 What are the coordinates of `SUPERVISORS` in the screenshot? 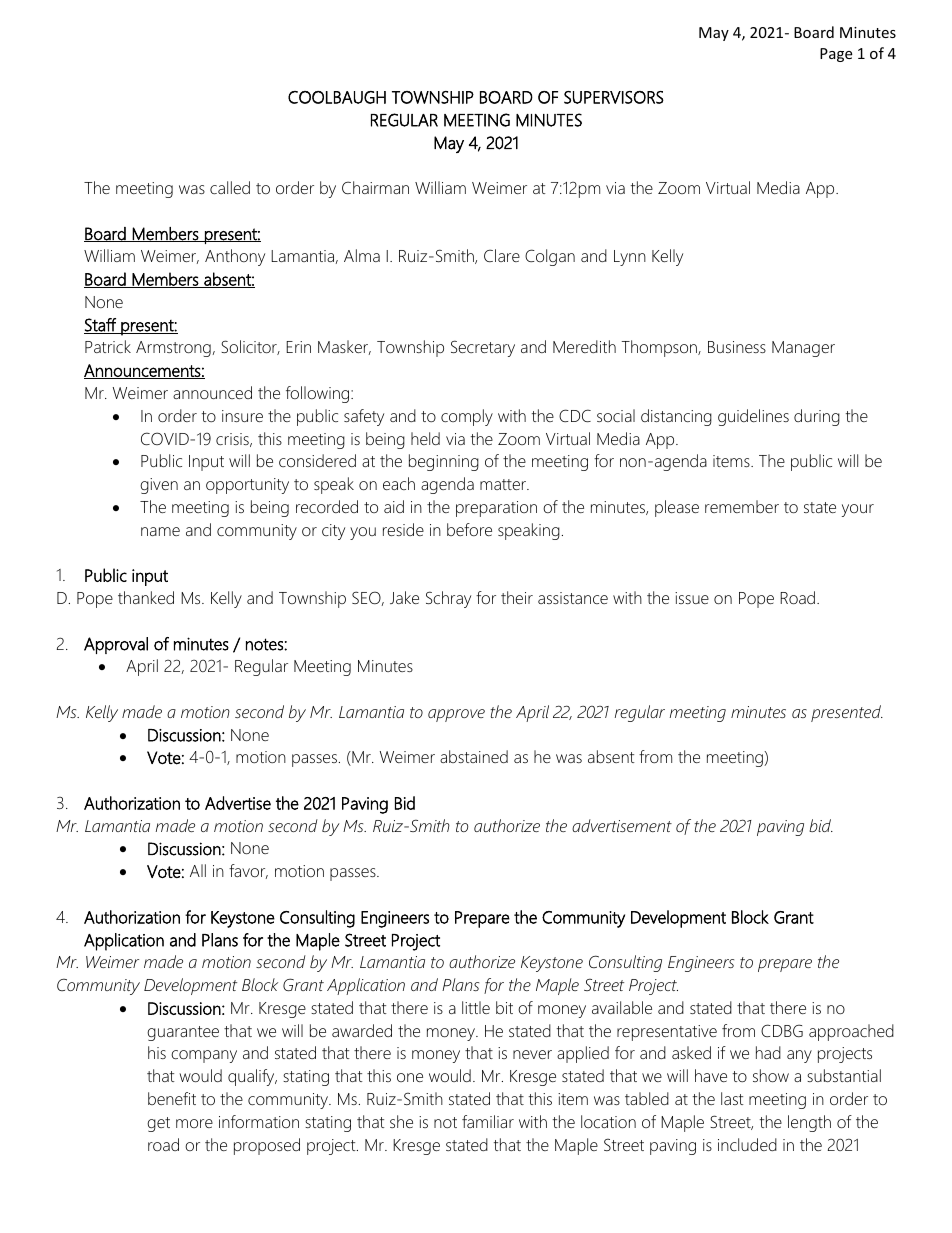 It's located at (614, 97).
